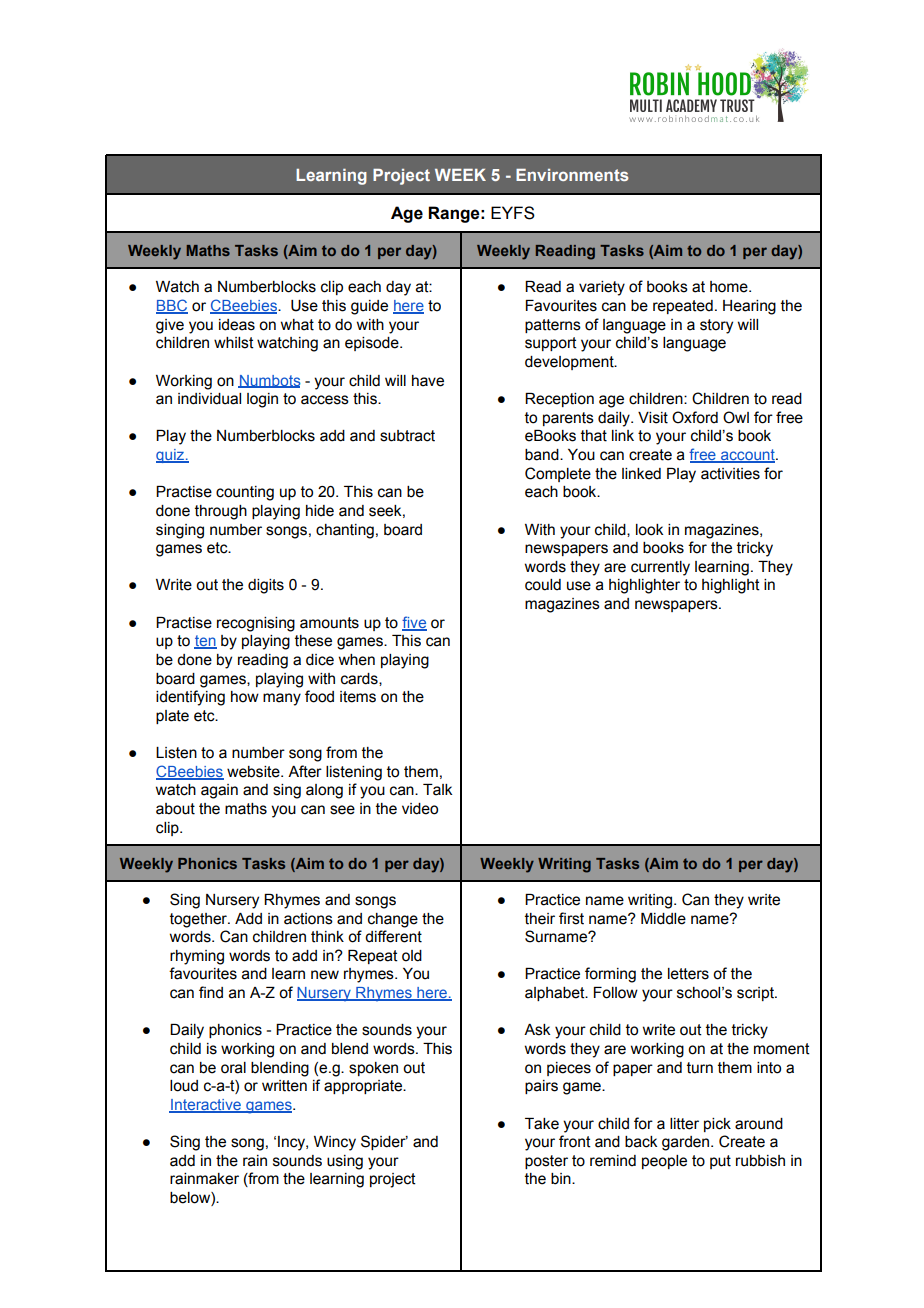  Describe the element at coordinates (266, 586) in the document. I see `digits` at that location.
